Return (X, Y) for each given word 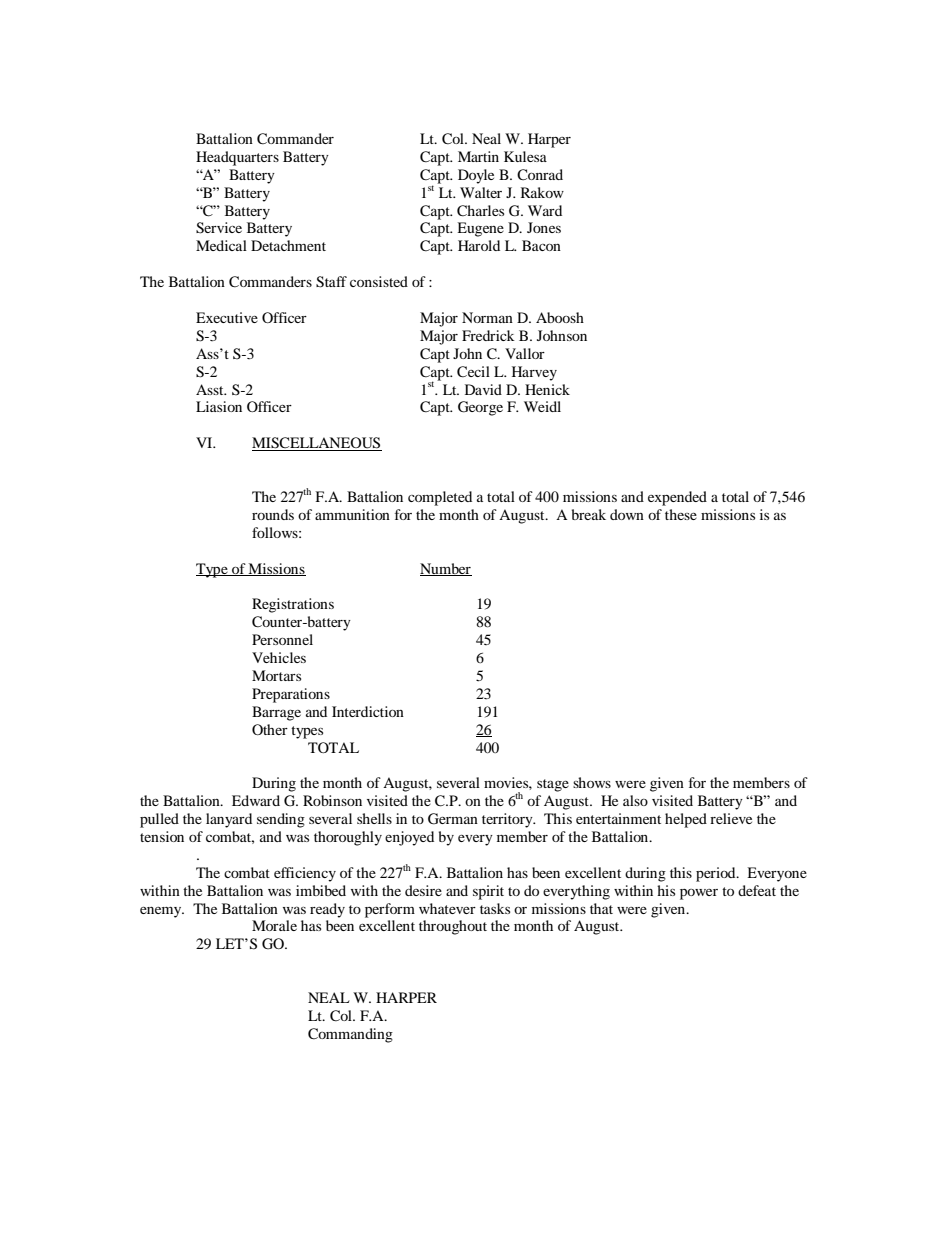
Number (446, 569)
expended (677, 498)
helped (686, 820)
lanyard (229, 820)
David (483, 389)
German (453, 819)
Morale (274, 925)
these (681, 514)
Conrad (540, 175)
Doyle (476, 176)
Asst (211, 389)
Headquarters (237, 158)
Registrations (293, 605)
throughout (453, 927)
